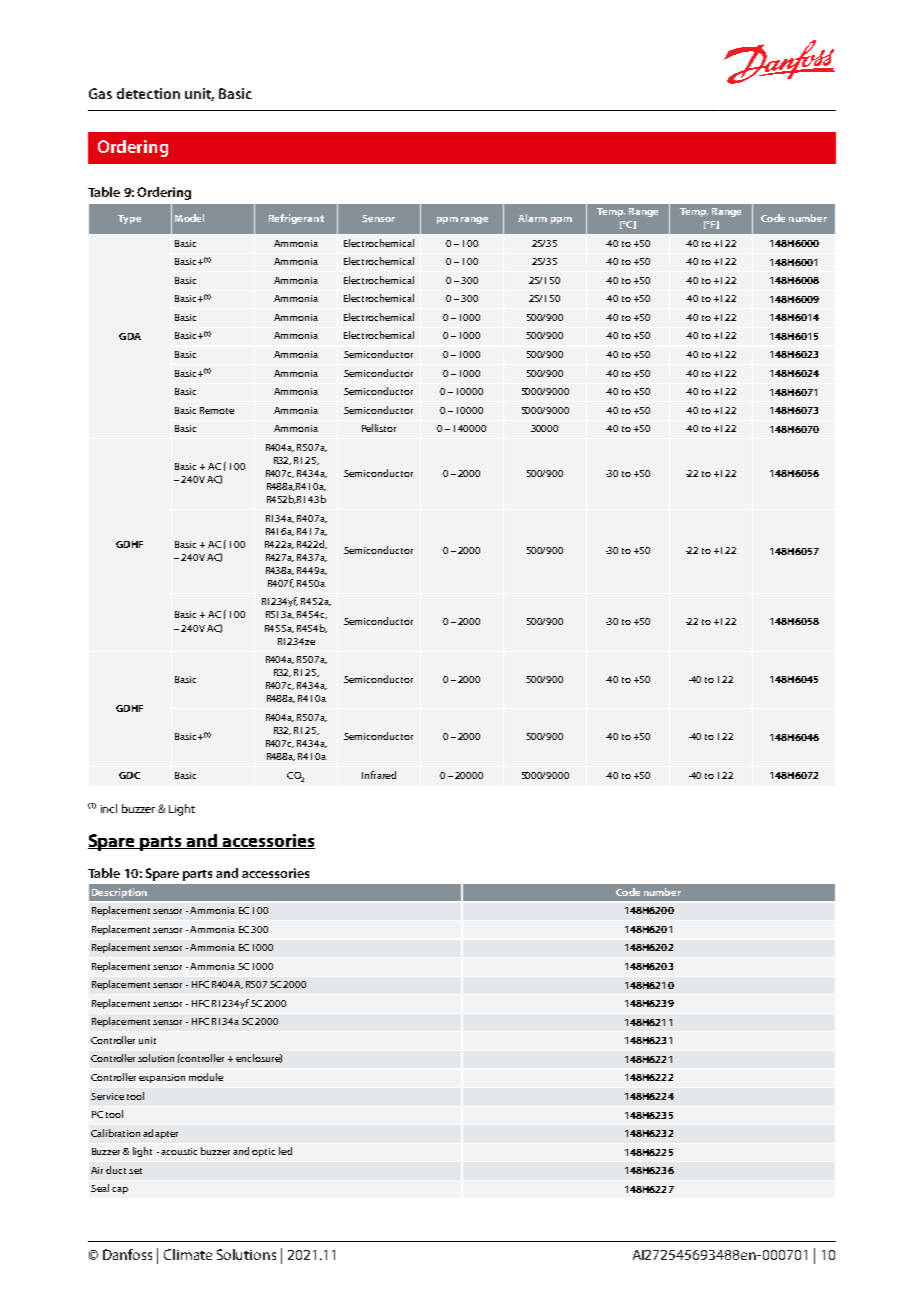  I want to click on GDC, so click(129, 775).
